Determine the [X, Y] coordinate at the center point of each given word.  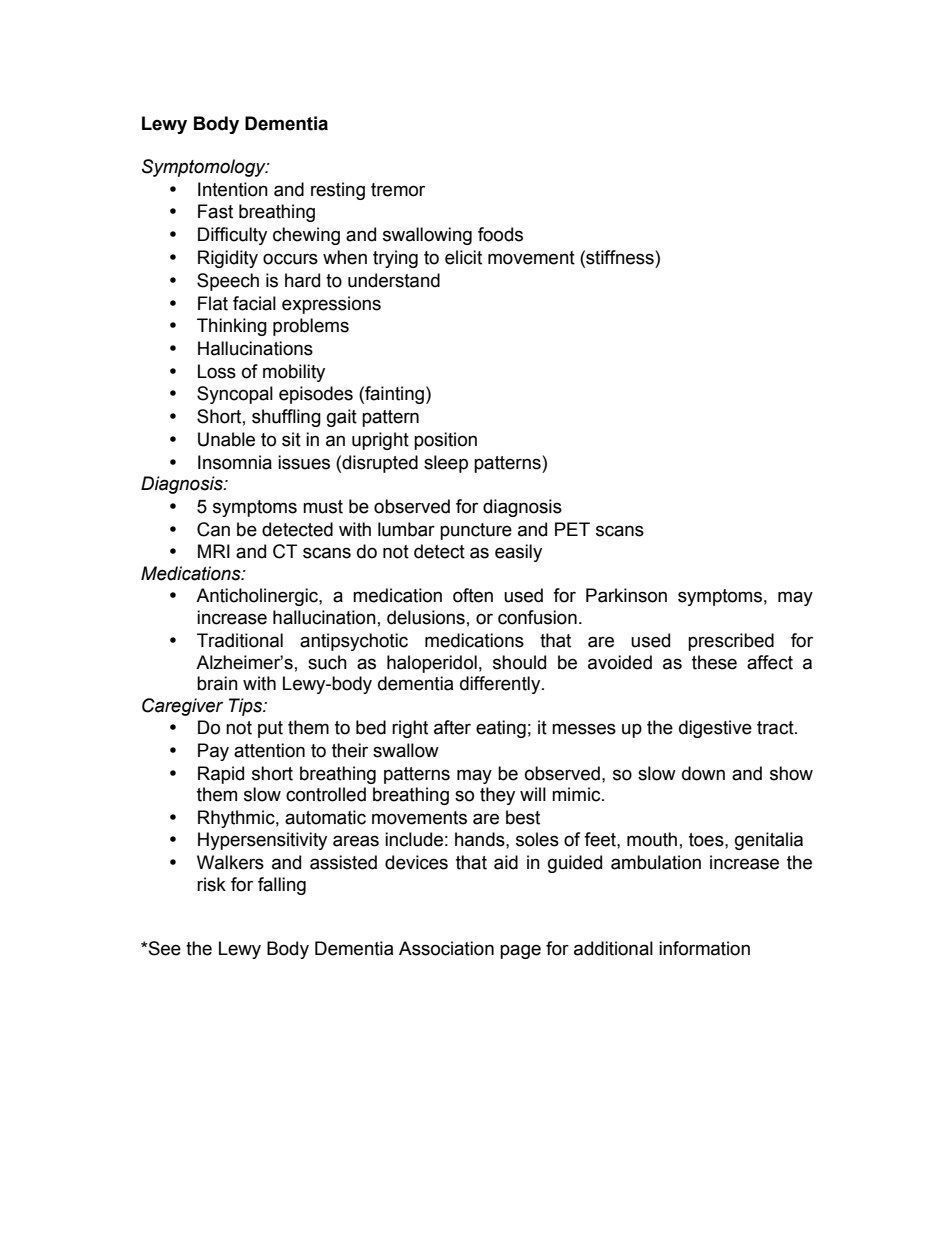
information [704, 948]
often [473, 595]
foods [500, 234]
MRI [214, 551]
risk [211, 884]
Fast [215, 211]
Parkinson [626, 595]
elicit [463, 257]
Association [446, 948]
